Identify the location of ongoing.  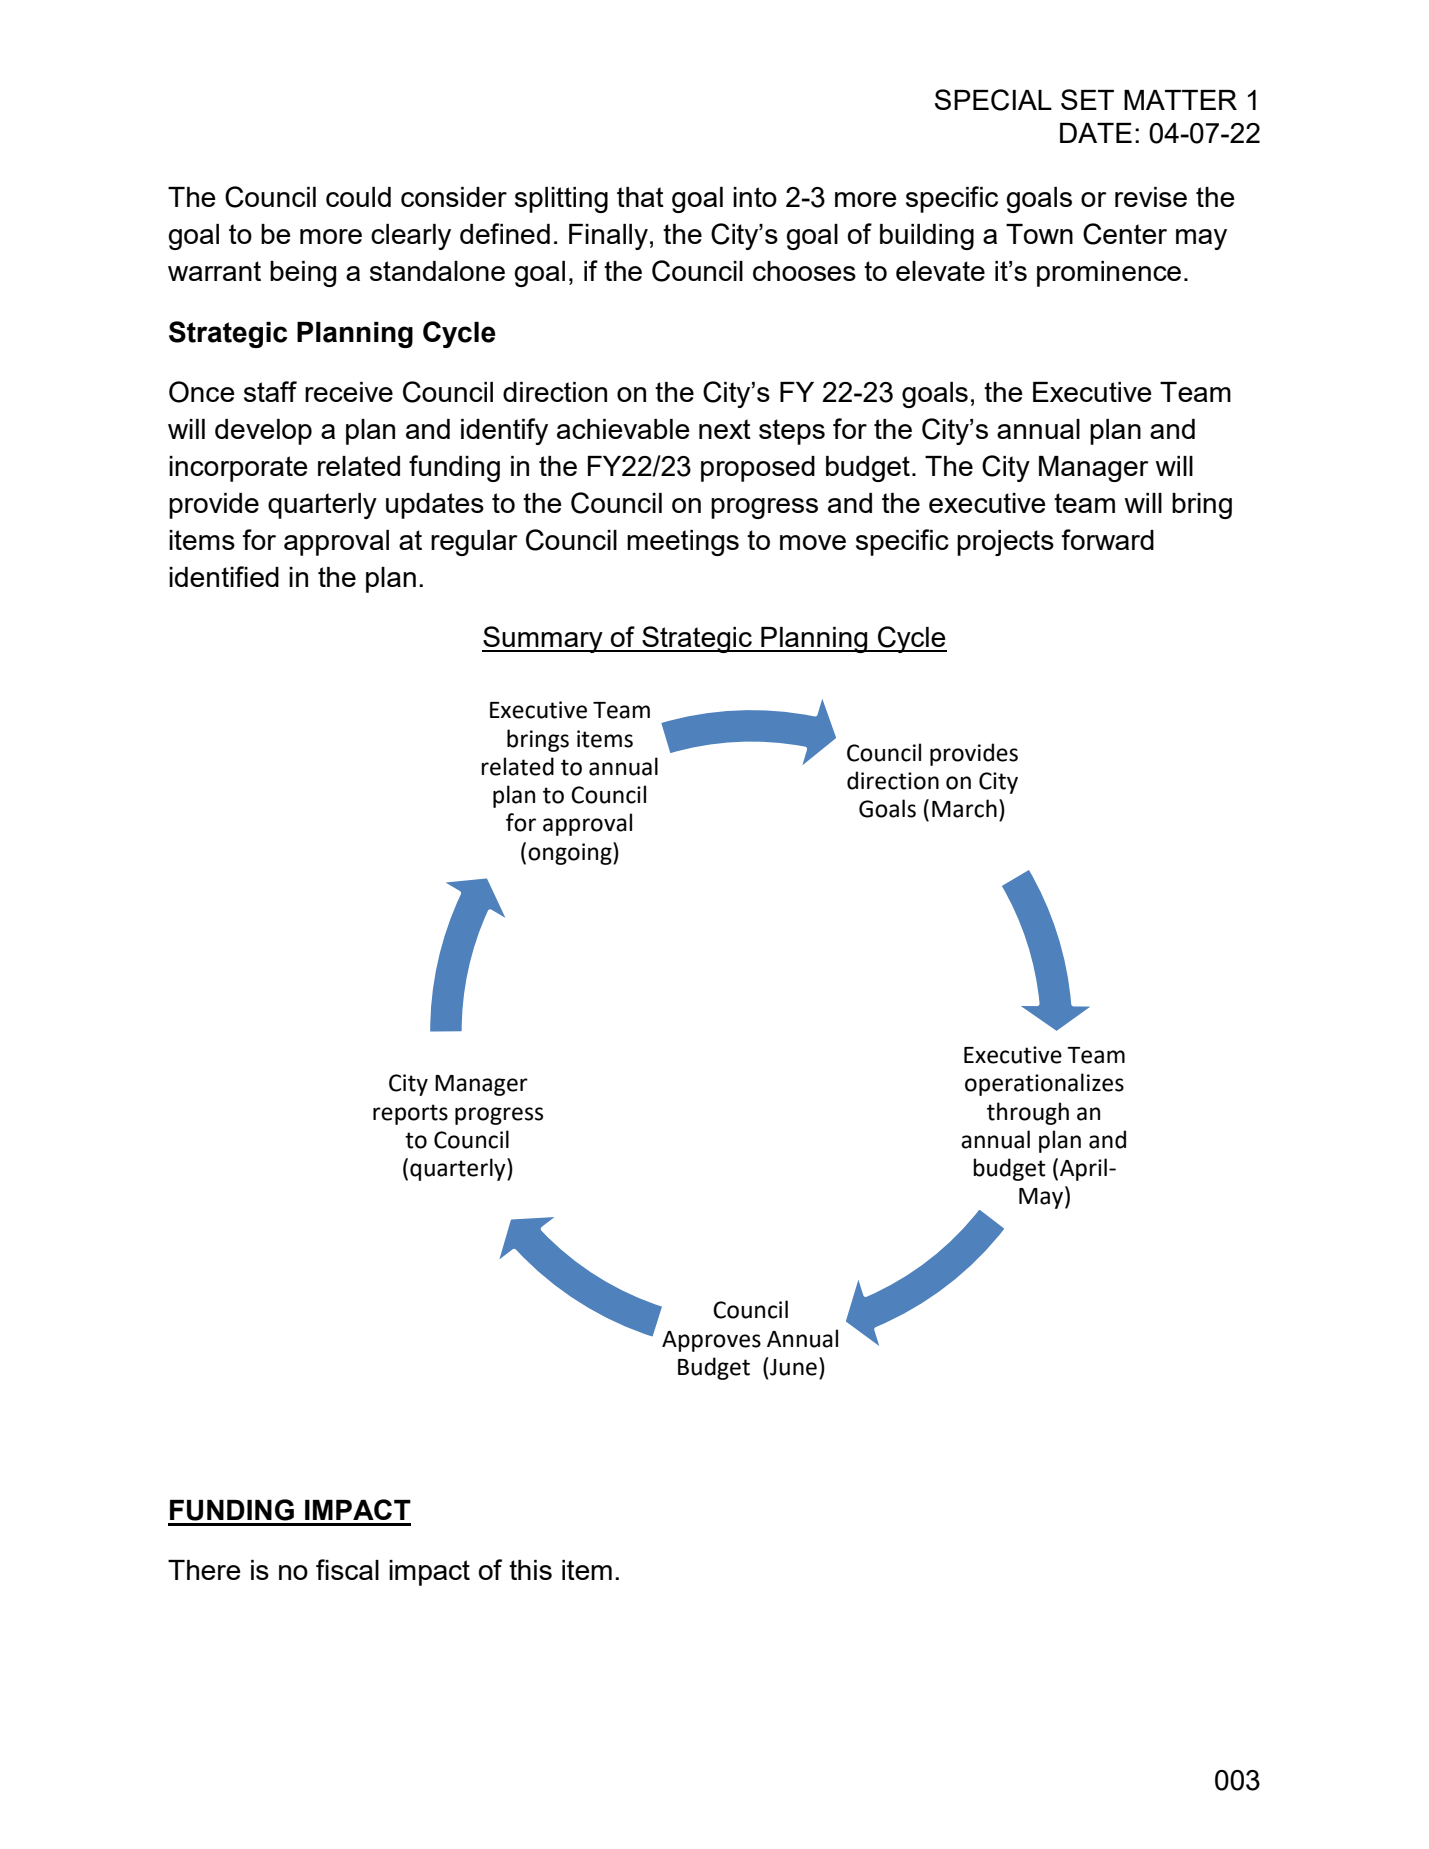
(571, 853).
